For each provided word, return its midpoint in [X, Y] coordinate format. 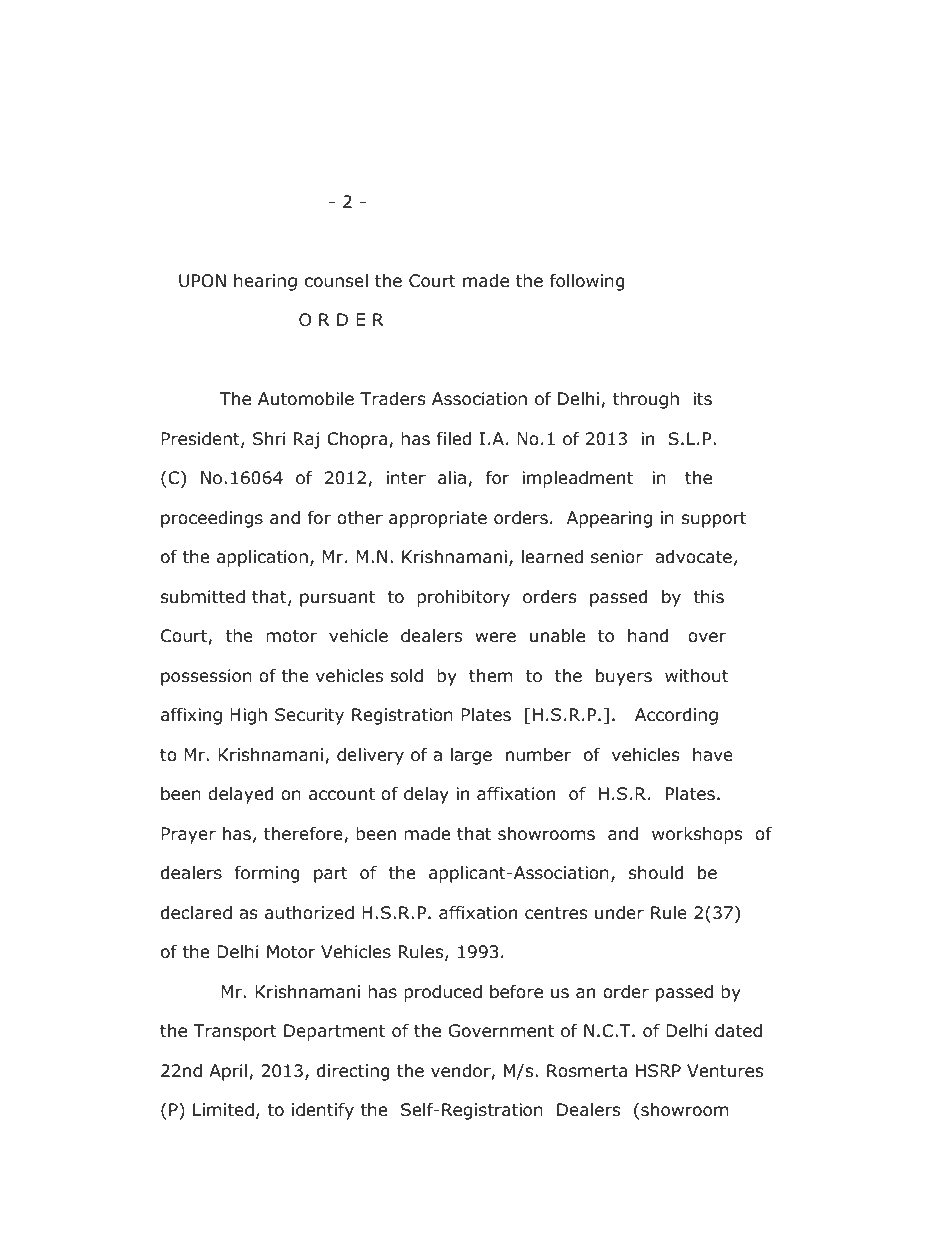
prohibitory [463, 598]
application [262, 558]
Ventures [725, 1071]
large [471, 756]
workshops [697, 835]
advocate [693, 557]
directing [353, 1072]
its [702, 398]
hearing [265, 282]
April [228, 1072]
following [587, 282]
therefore [304, 835]
